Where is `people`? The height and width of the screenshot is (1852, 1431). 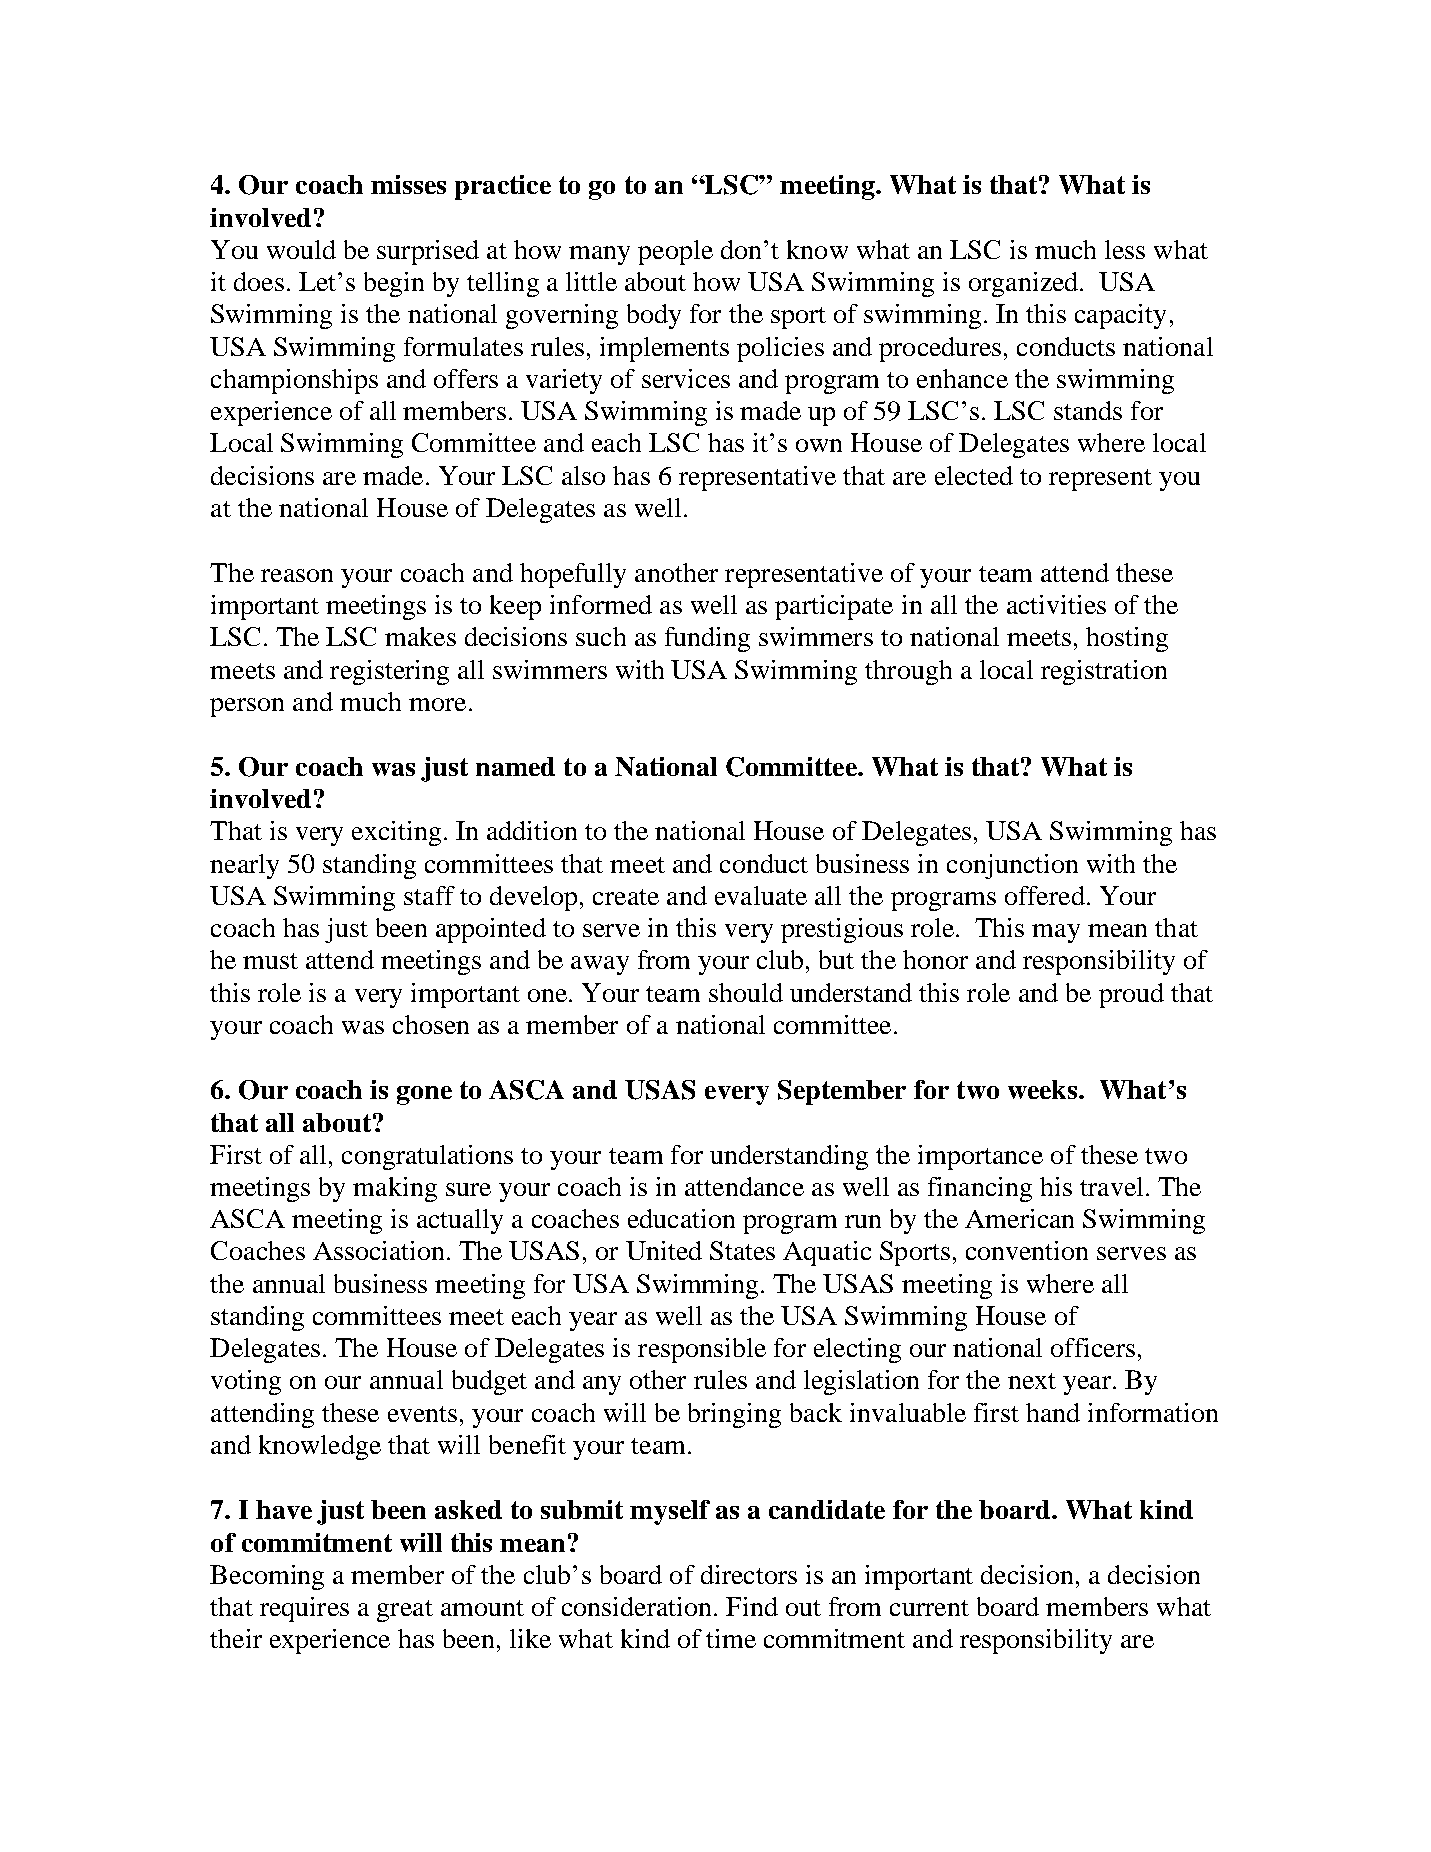
people is located at coordinates (675, 252).
